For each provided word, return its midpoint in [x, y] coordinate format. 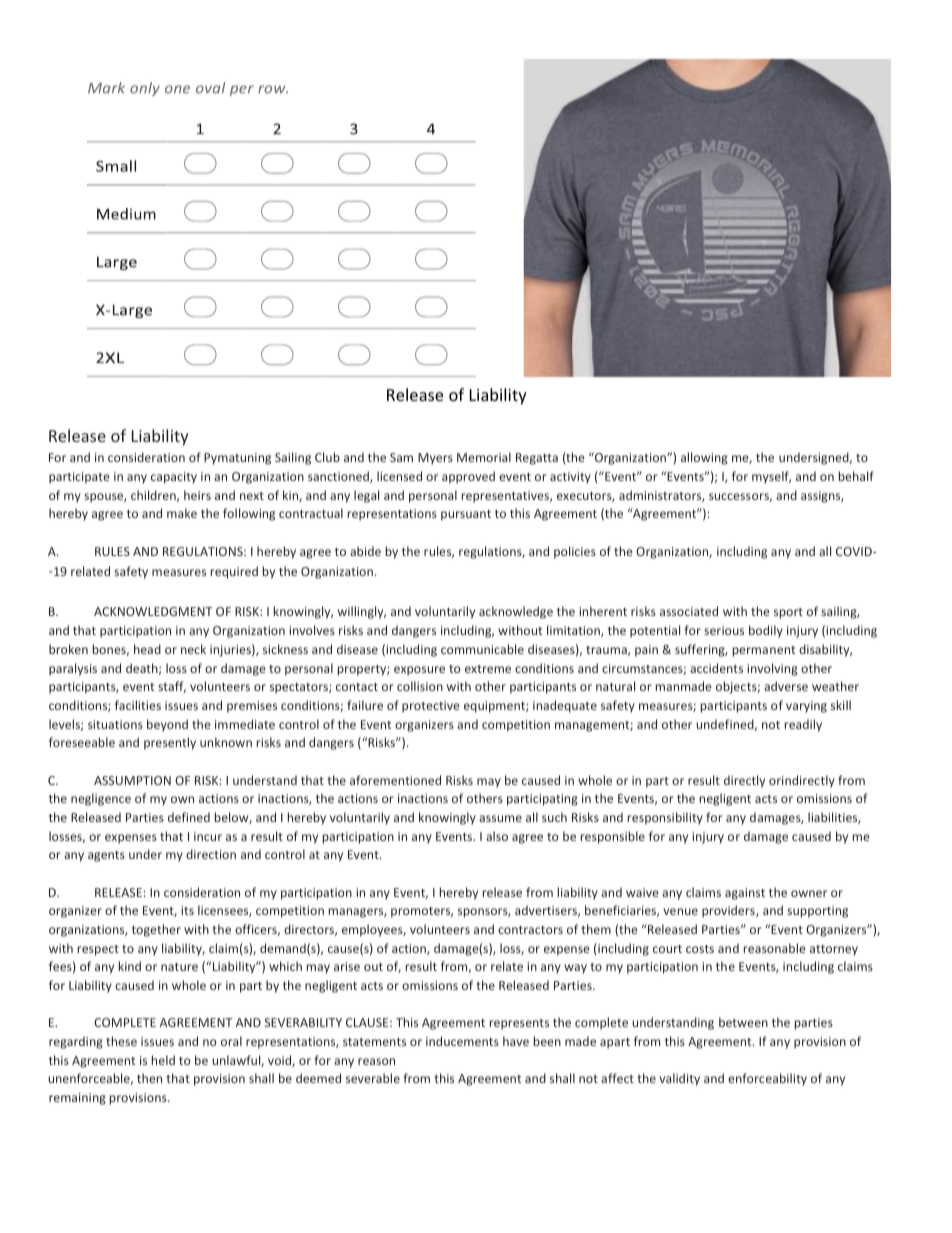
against [745, 894]
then [149, 1078]
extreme [488, 669]
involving [772, 669]
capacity [174, 478]
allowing [704, 458]
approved [468, 477]
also [497, 836]
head [147, 649]
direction [211, 854]
